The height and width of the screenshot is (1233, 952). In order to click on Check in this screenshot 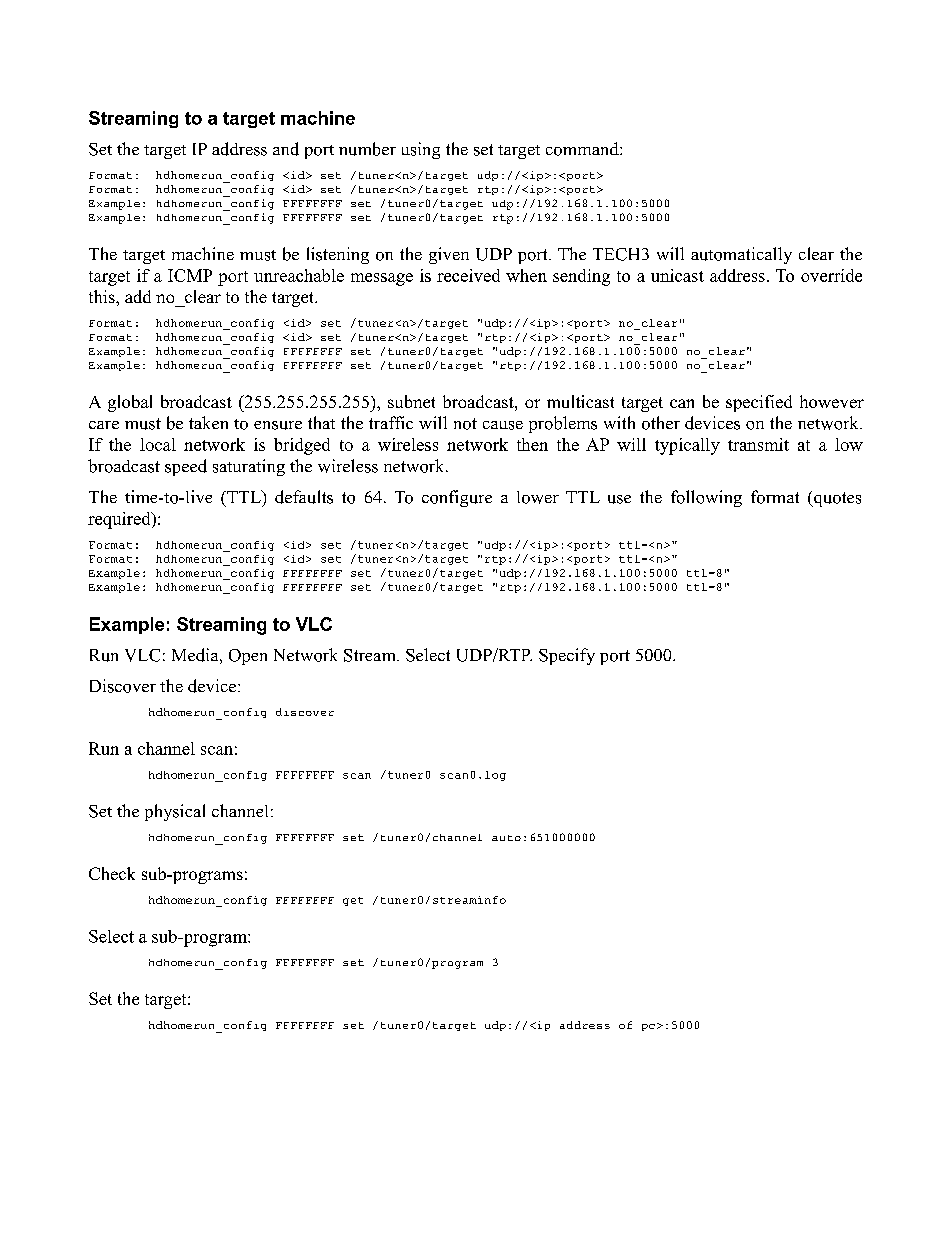, I will do `click(112, 873)`.
